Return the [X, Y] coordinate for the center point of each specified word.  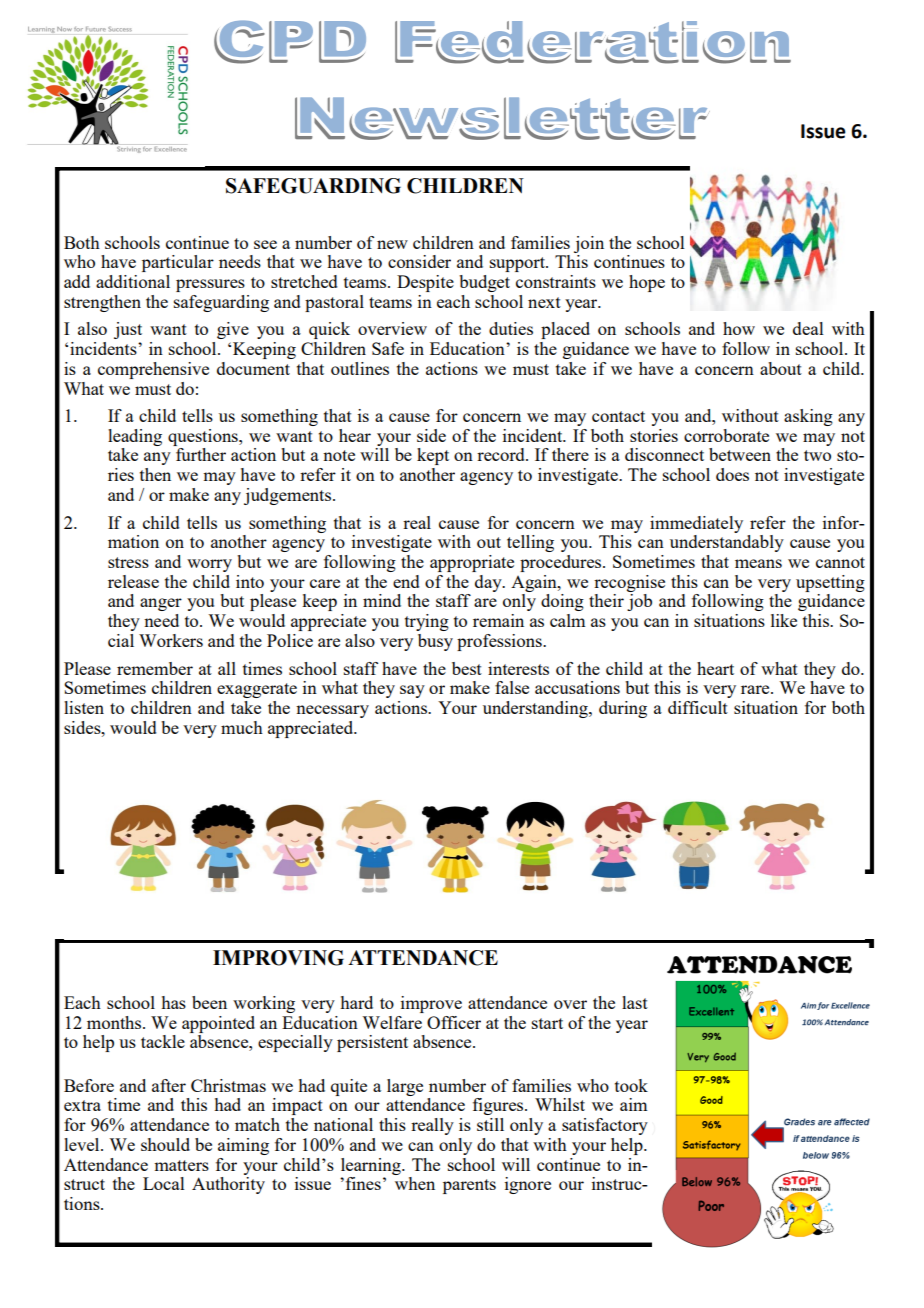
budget [484, 283]
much [242, 727]
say [412, 691]
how [739, 328]
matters [181, 1165]
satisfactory [605, 1126]
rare [756, 689]
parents [469, 1186]
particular [178, 263]
